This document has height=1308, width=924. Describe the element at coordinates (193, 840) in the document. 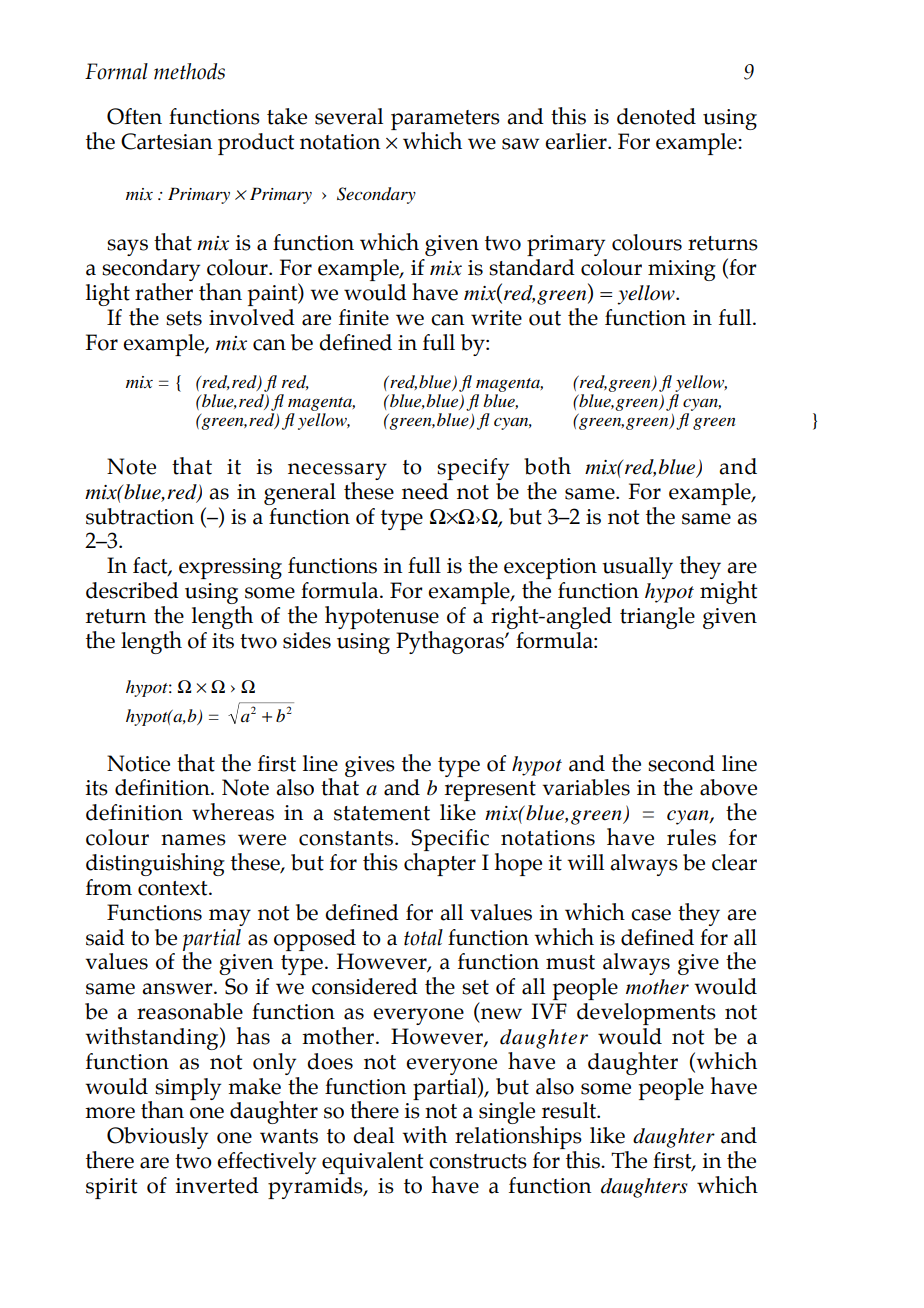

I see `names` at that location.
